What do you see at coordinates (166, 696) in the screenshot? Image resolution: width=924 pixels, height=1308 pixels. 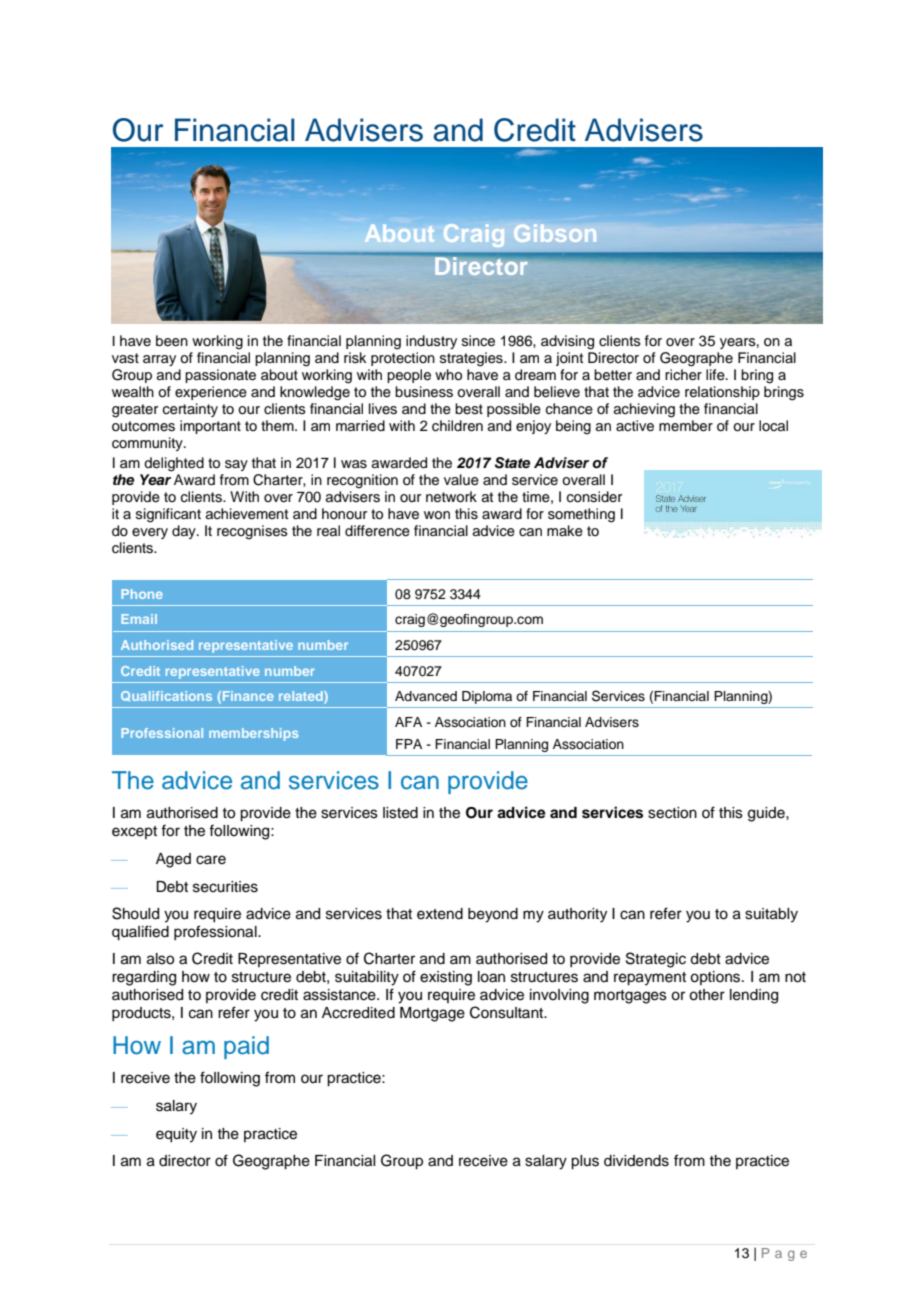 I see `Qualifications` at bounding box center [166, 696].
